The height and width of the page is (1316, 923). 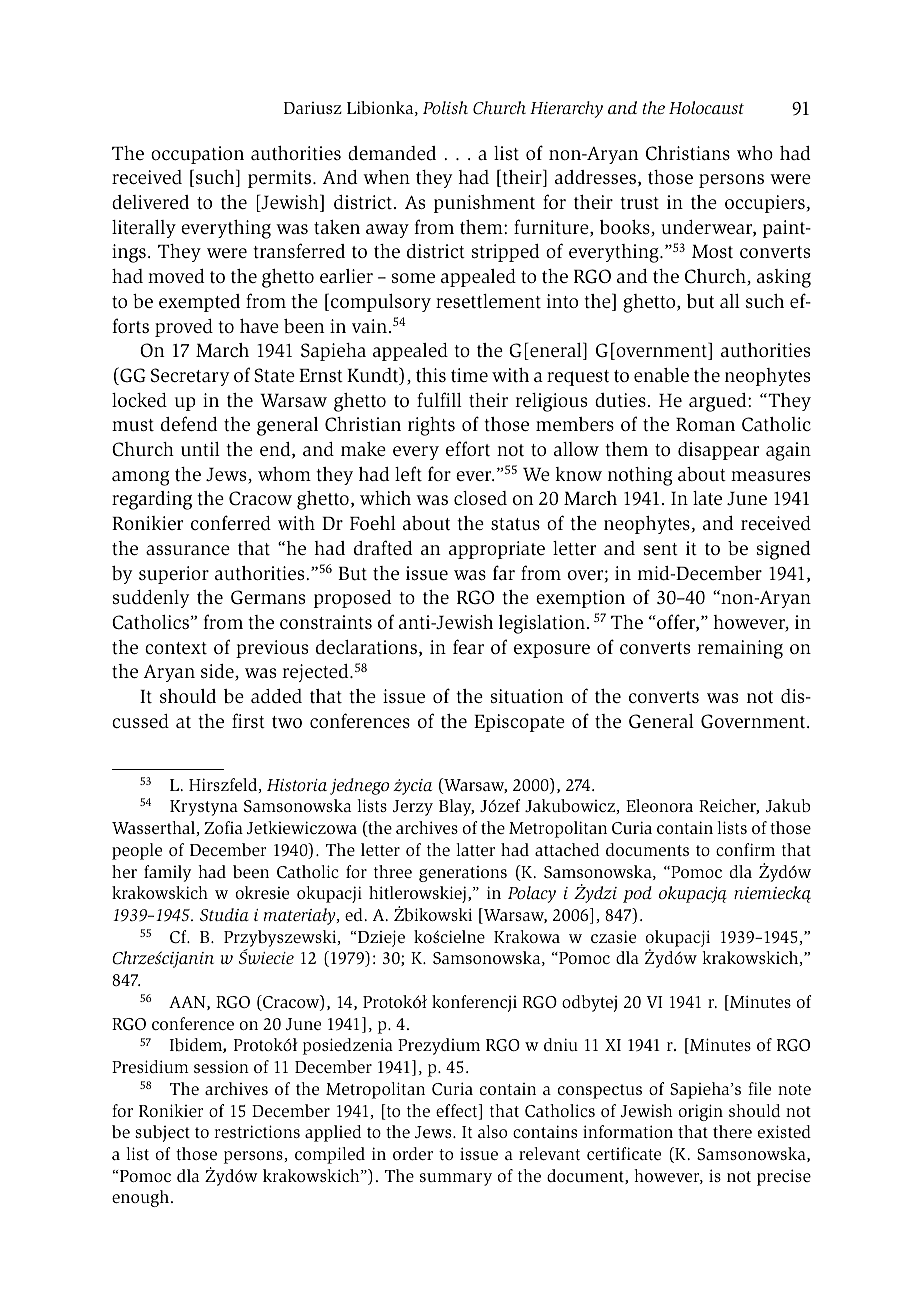 What do you see at coordinates (468, 646) in the page?
I see `fear` at bounding box center [468, 646].
